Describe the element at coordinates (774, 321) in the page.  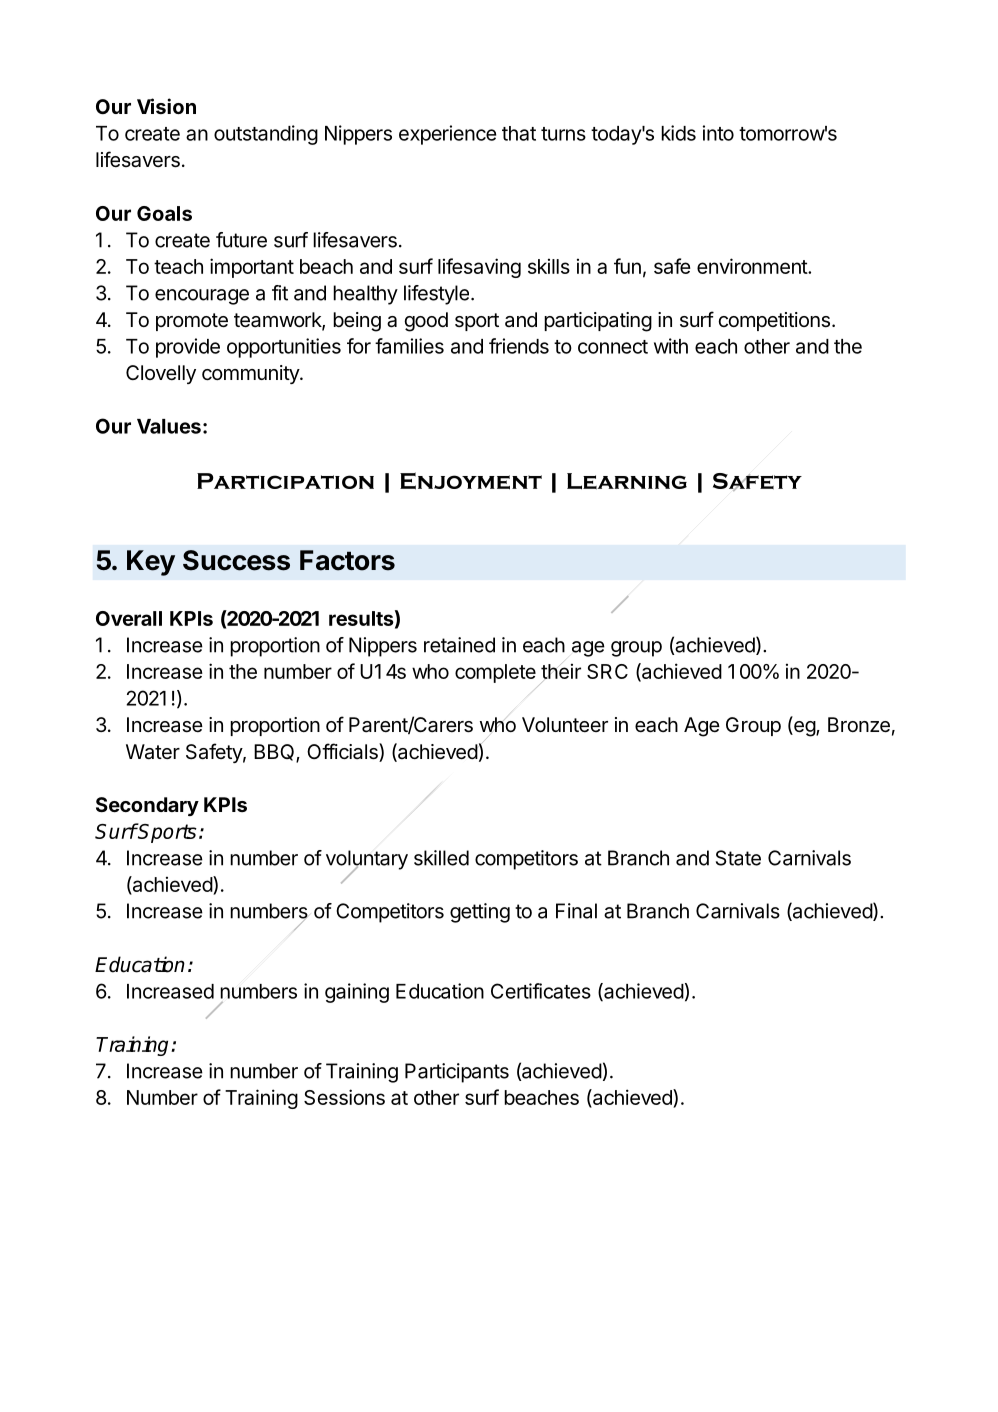
I see `competitions` at that location.
